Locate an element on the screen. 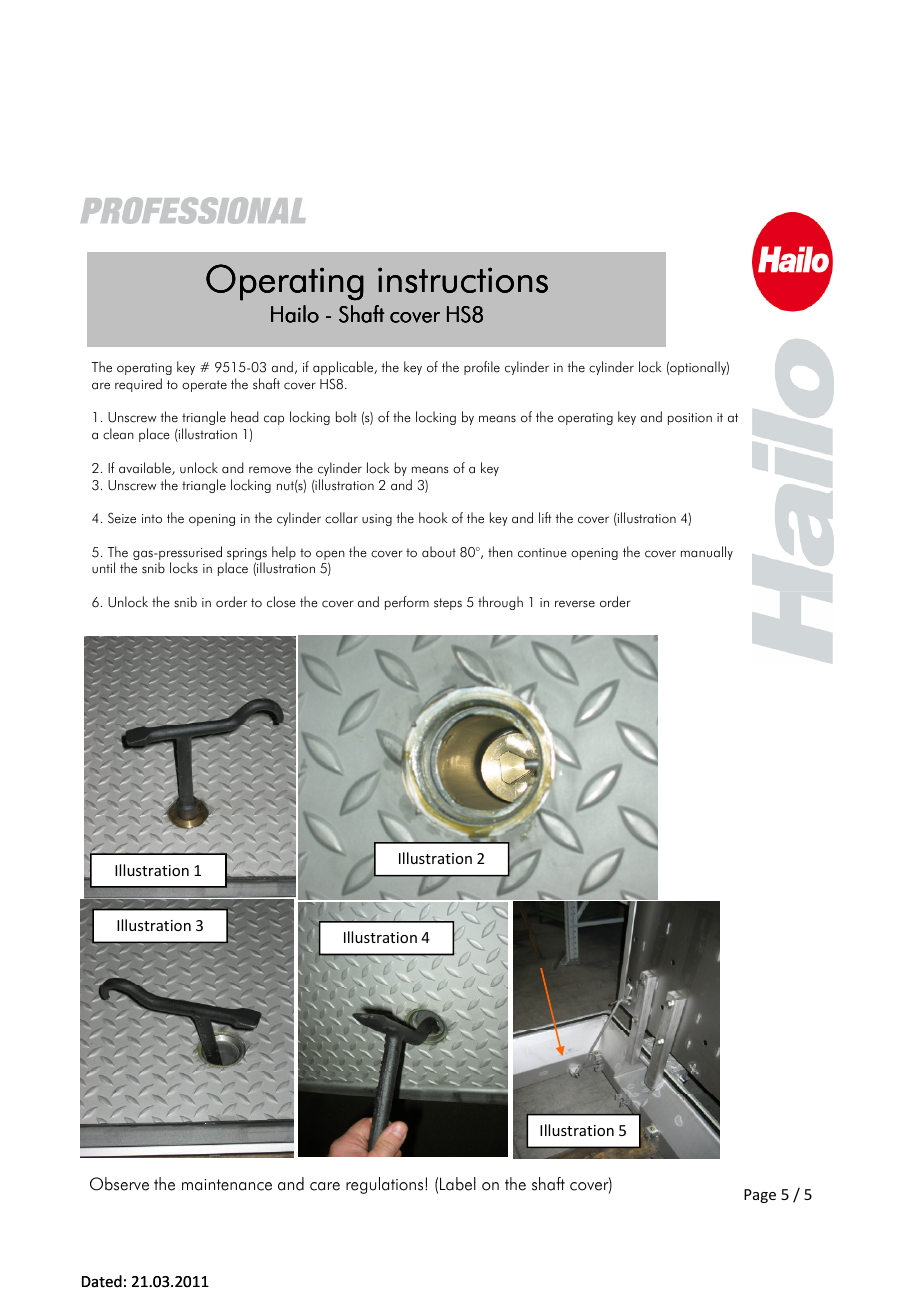 The height and width of the screenshot is (1308, 924). instructions is located at coordinates (463, 280).
